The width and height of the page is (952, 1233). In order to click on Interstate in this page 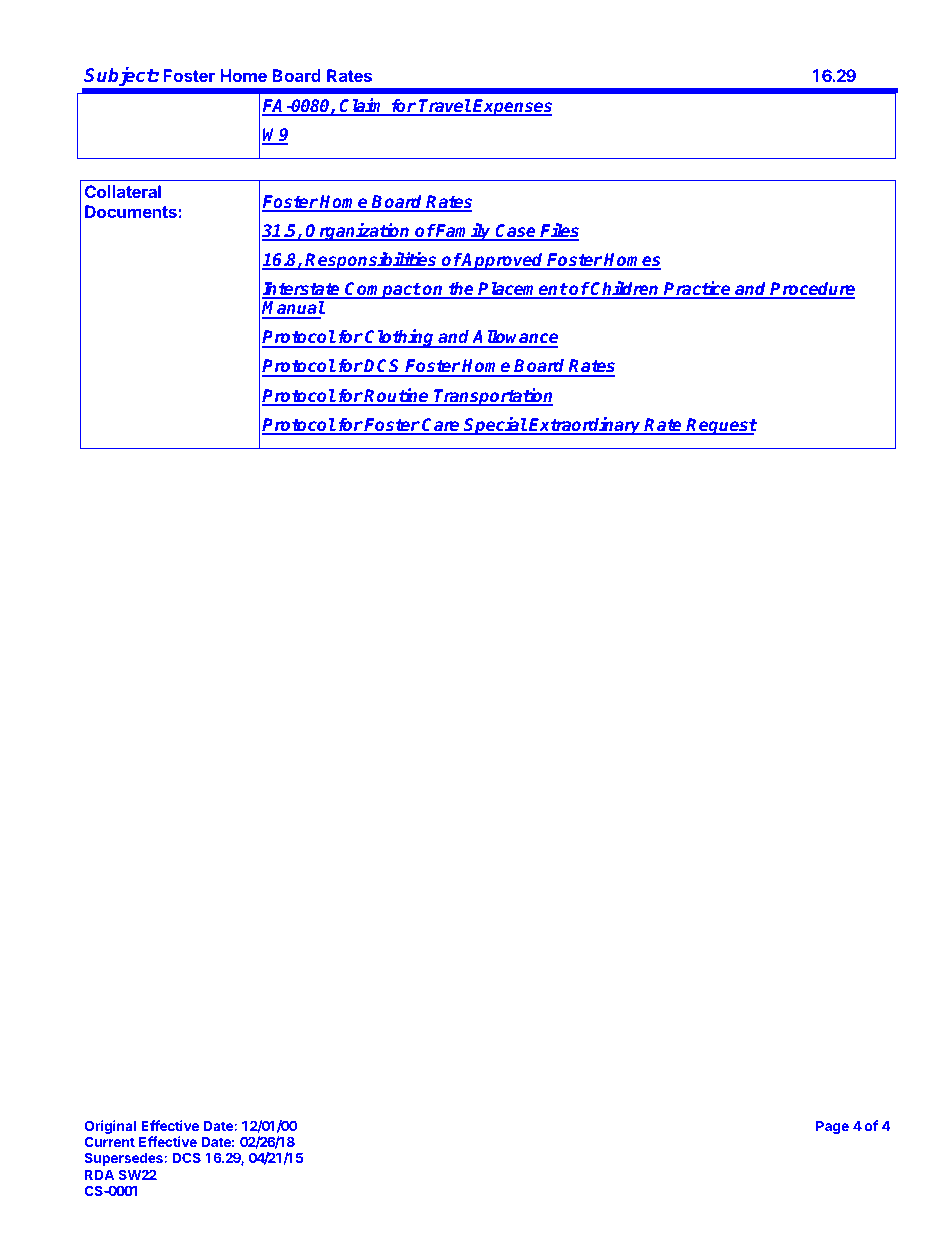, I will do `click(302, 290)`.
